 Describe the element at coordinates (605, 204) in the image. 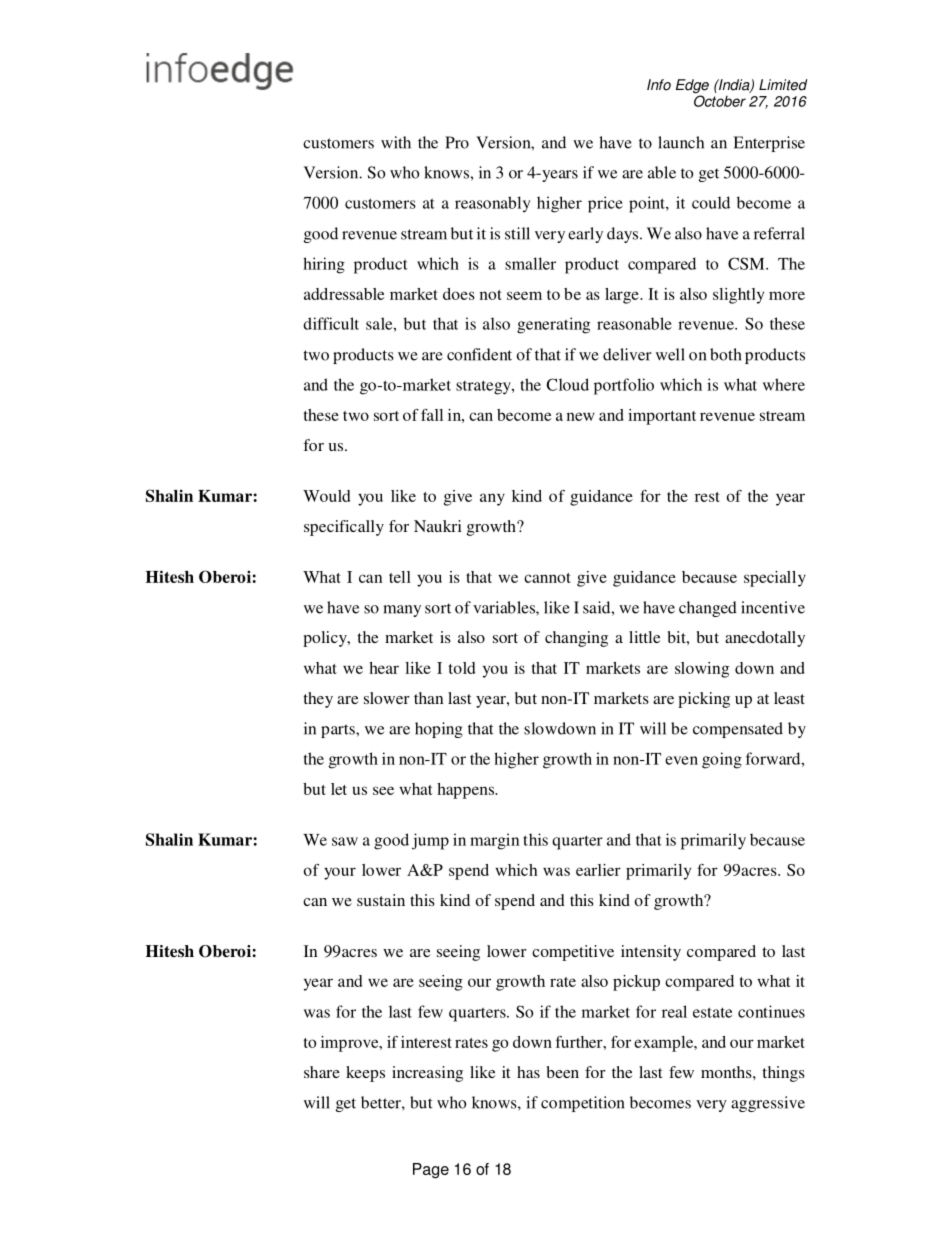

I see `price` at that location.
